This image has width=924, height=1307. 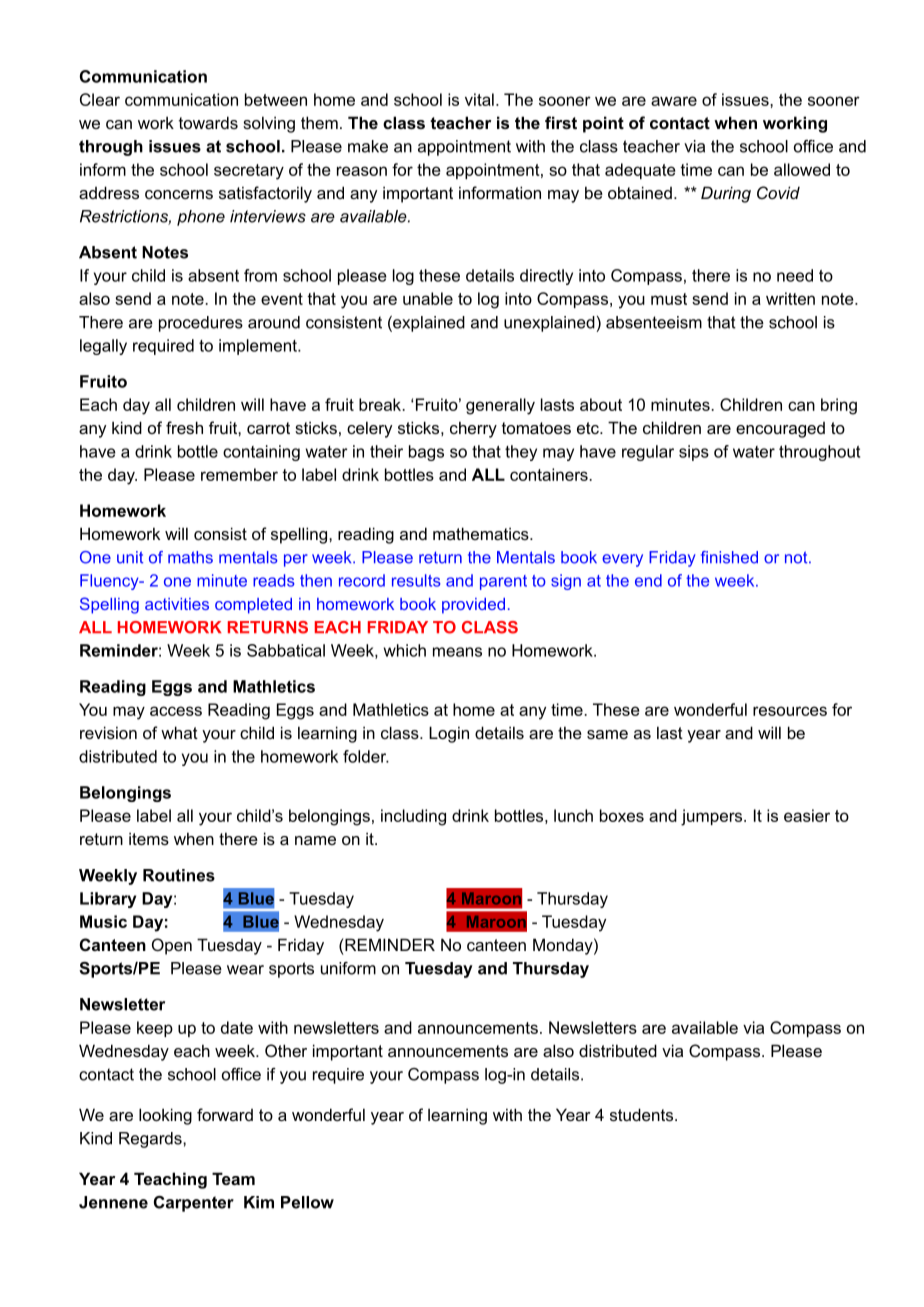 I want to click on students, so click(x=641, y=1114).
